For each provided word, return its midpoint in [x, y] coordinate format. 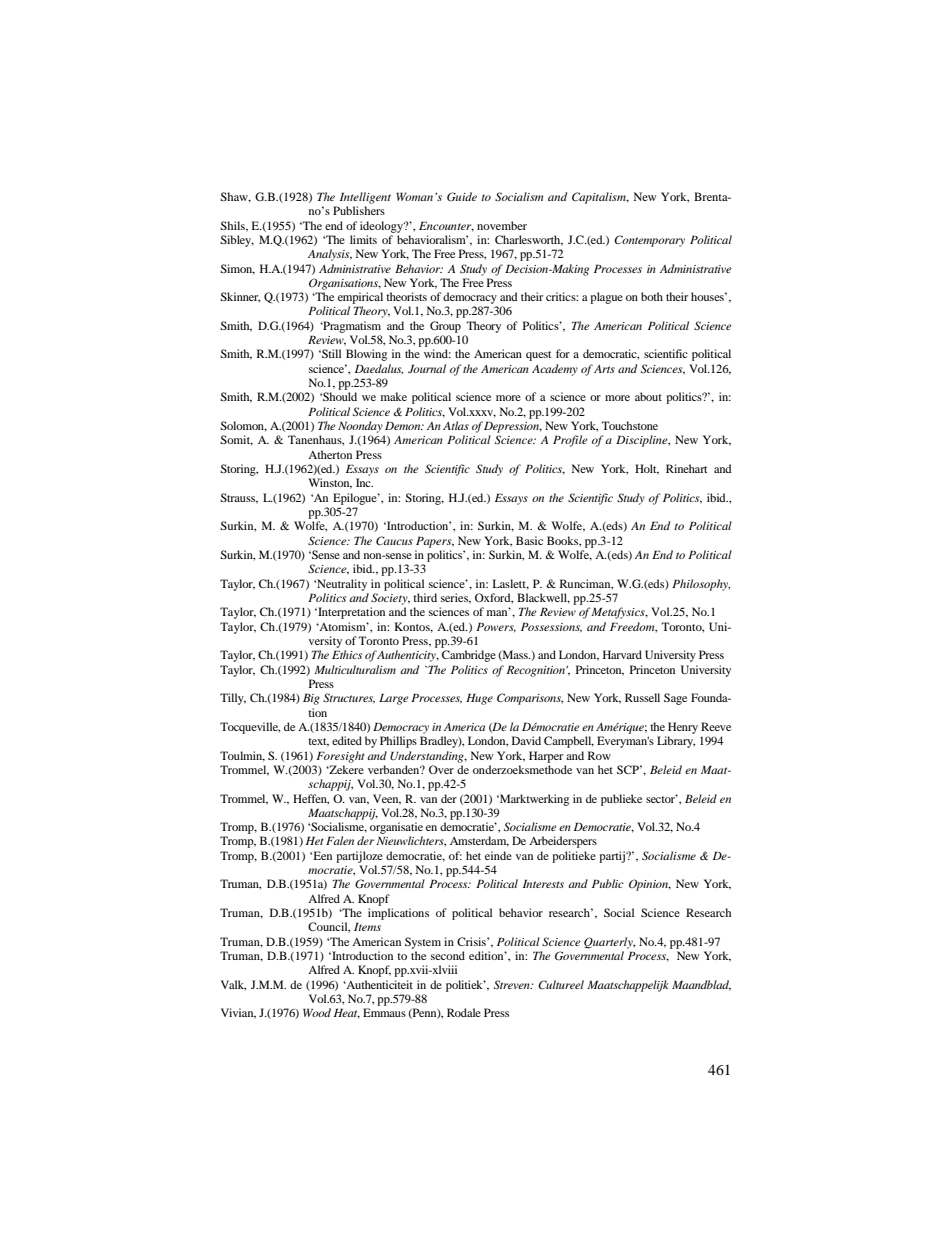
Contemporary [649, 241]
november [502, 225]
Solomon [243, 426]
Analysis [330, 255]
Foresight [340, 757]
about [648, 396]
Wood [317, 1012]
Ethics [347, 654]
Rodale [464, 1012]
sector [662, 798]
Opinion [650, 885]
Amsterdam [479, 841]
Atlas [456, 425]
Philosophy [701, 585]
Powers [496, 627]
